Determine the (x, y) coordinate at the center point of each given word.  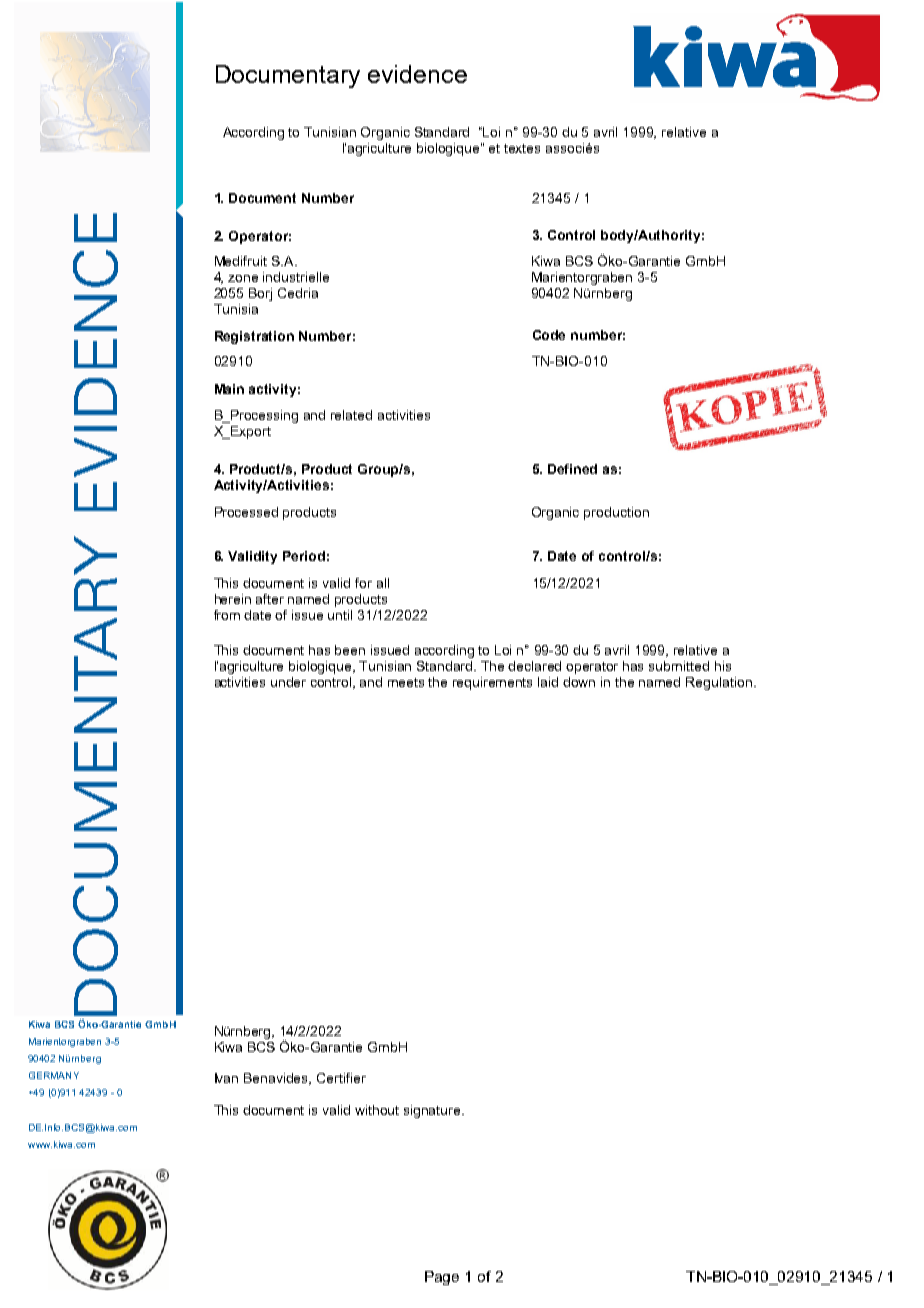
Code (549, 335)
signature (433, 1111)
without (377, 1110)
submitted (679, 666)
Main (229, 389)
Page (442, 1278)
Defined (572, 469)
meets (406, 682)
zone (243, 278)
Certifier (341, 1078)
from (227, 615)
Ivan (226, 1078)
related (351, 415)
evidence (417, 74)
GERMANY (54, 1075)
